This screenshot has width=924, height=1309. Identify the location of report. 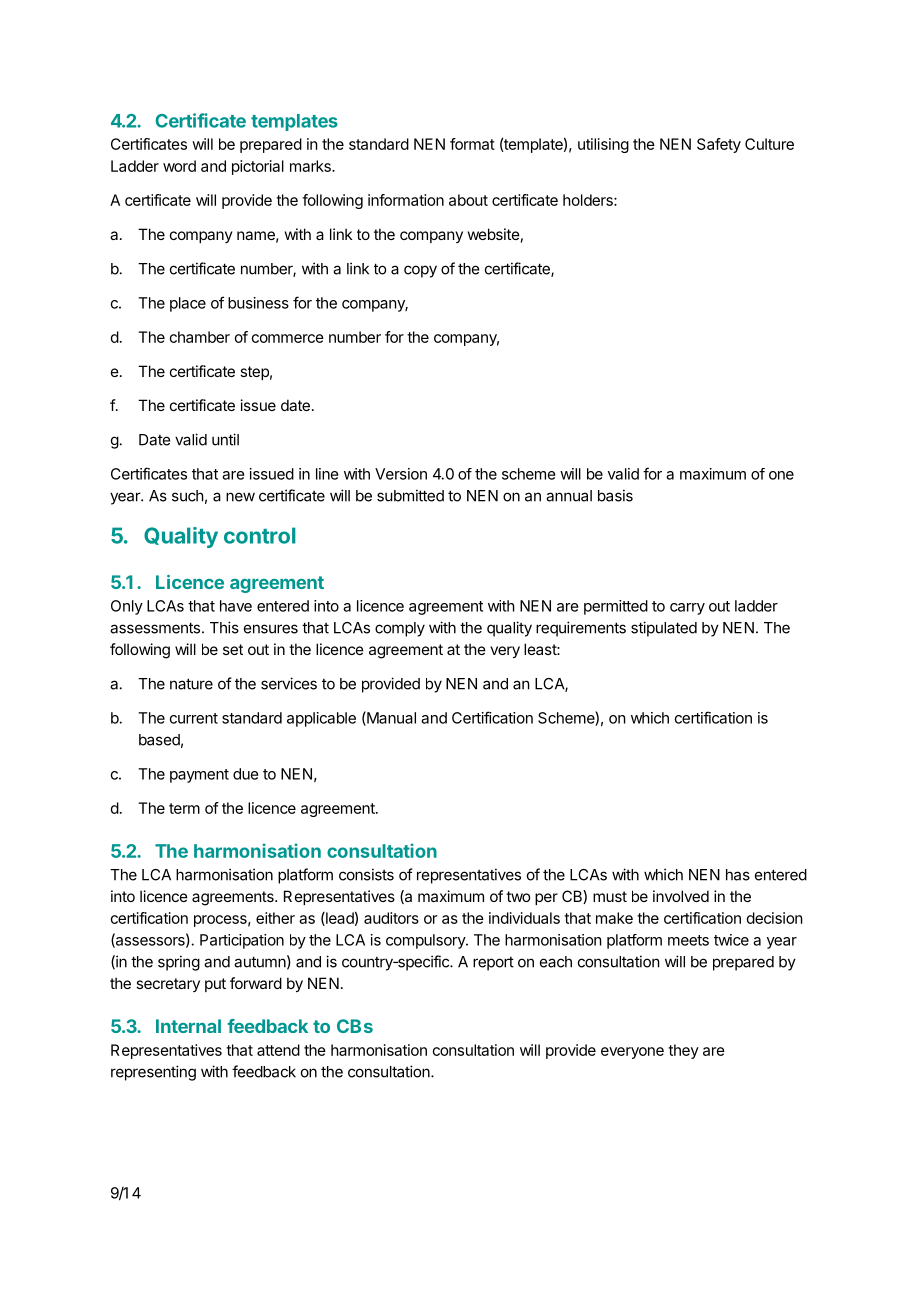
(493, 964).
